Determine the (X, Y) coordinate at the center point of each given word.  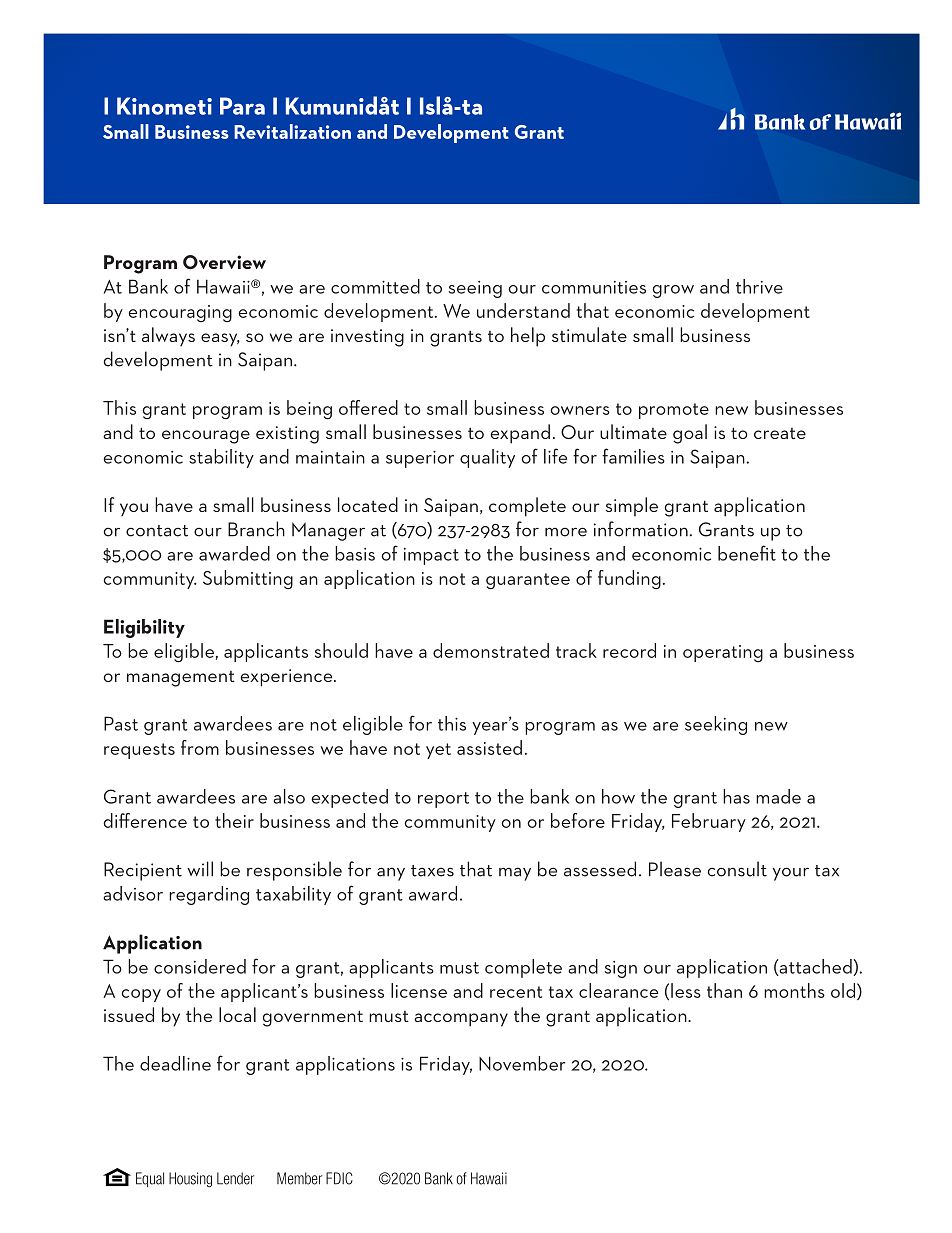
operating (723, 653)
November (522, 1063)
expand (520, 434)
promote (674, 411)
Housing (190, 1180)
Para (242, 106)
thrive (759, 286)
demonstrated (491, 650)
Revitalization (292, 131)
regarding (209, 895)
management (181, 679)
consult (737, 869)
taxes (432, 871)
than (724, 990)
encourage (206, 437)
